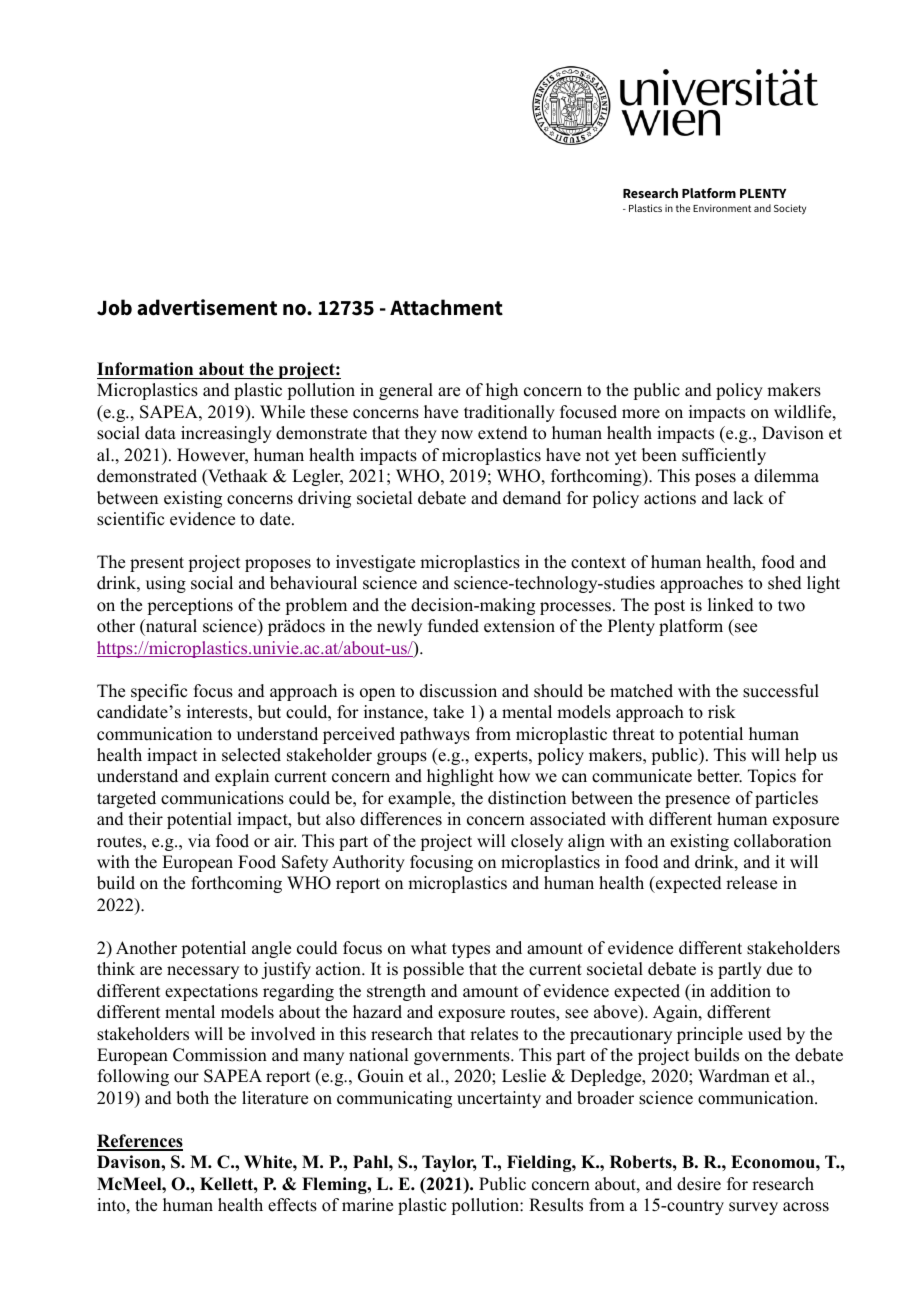  What do you see at coordinates (190, 606) in the document?
I see `perceptions` at bounding box center [190, 606].
